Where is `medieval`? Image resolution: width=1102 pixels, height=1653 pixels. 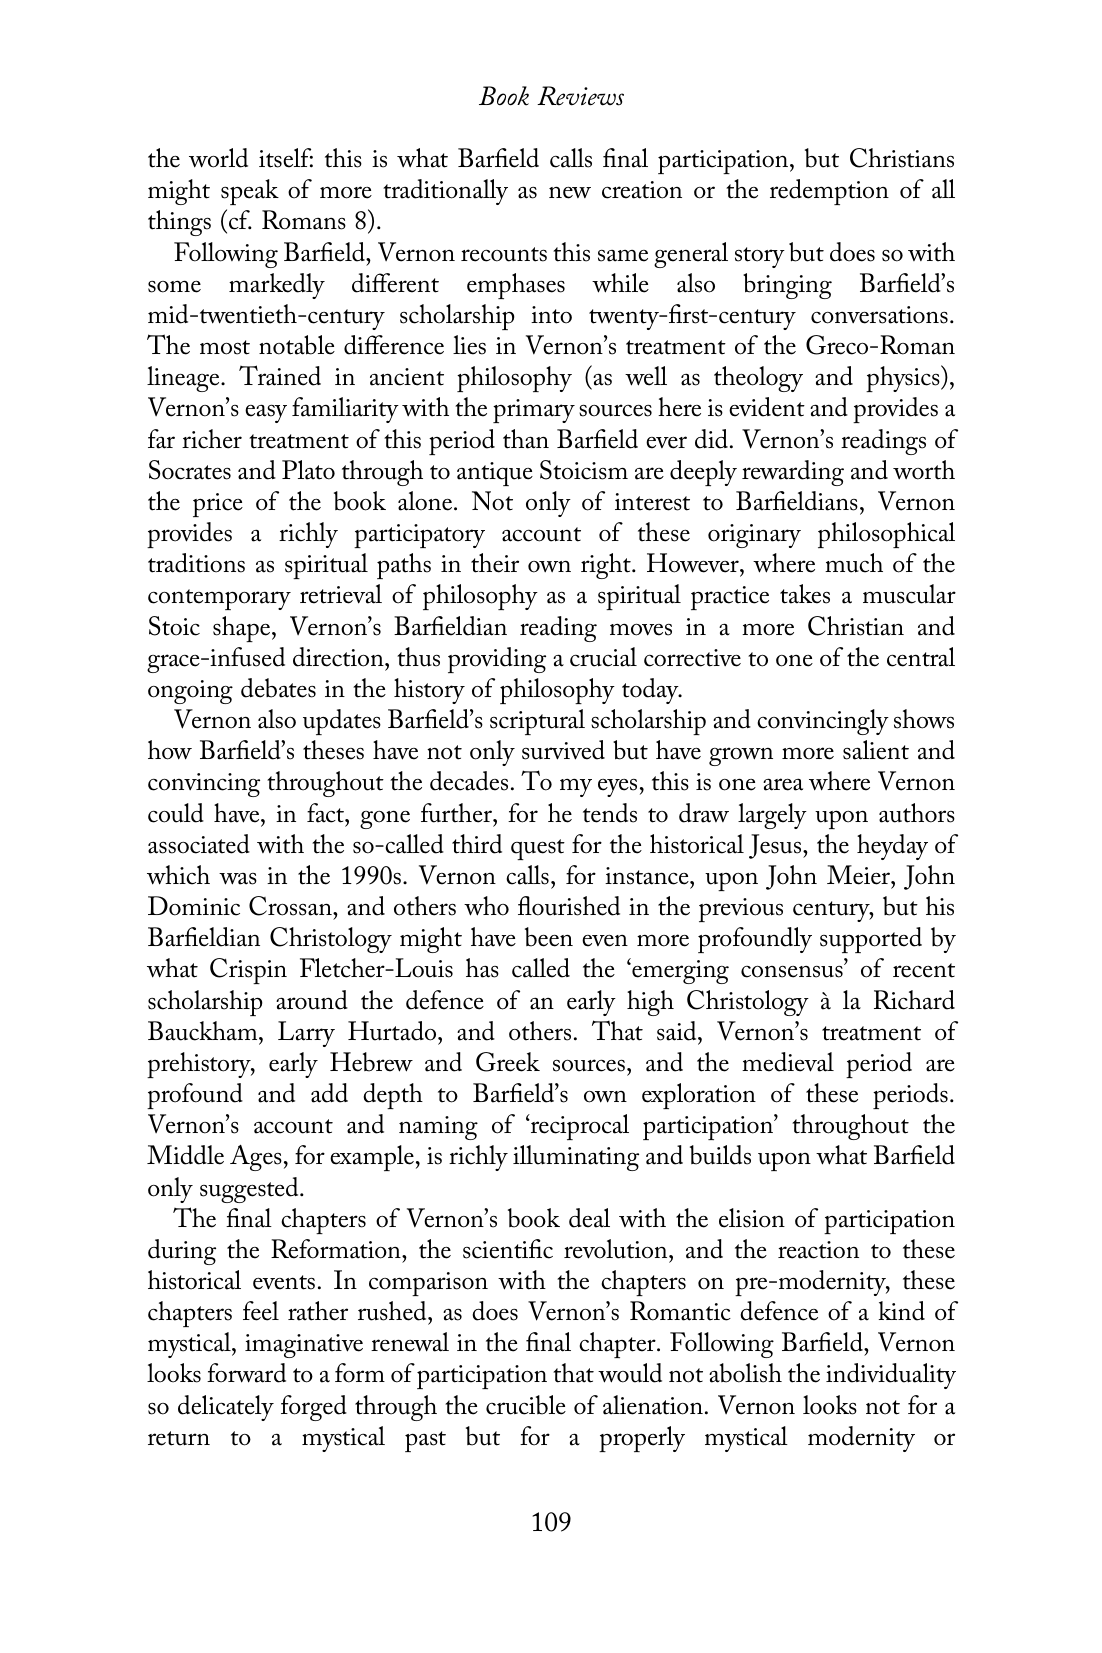
medieval is located at coordinates (788, 1062).
